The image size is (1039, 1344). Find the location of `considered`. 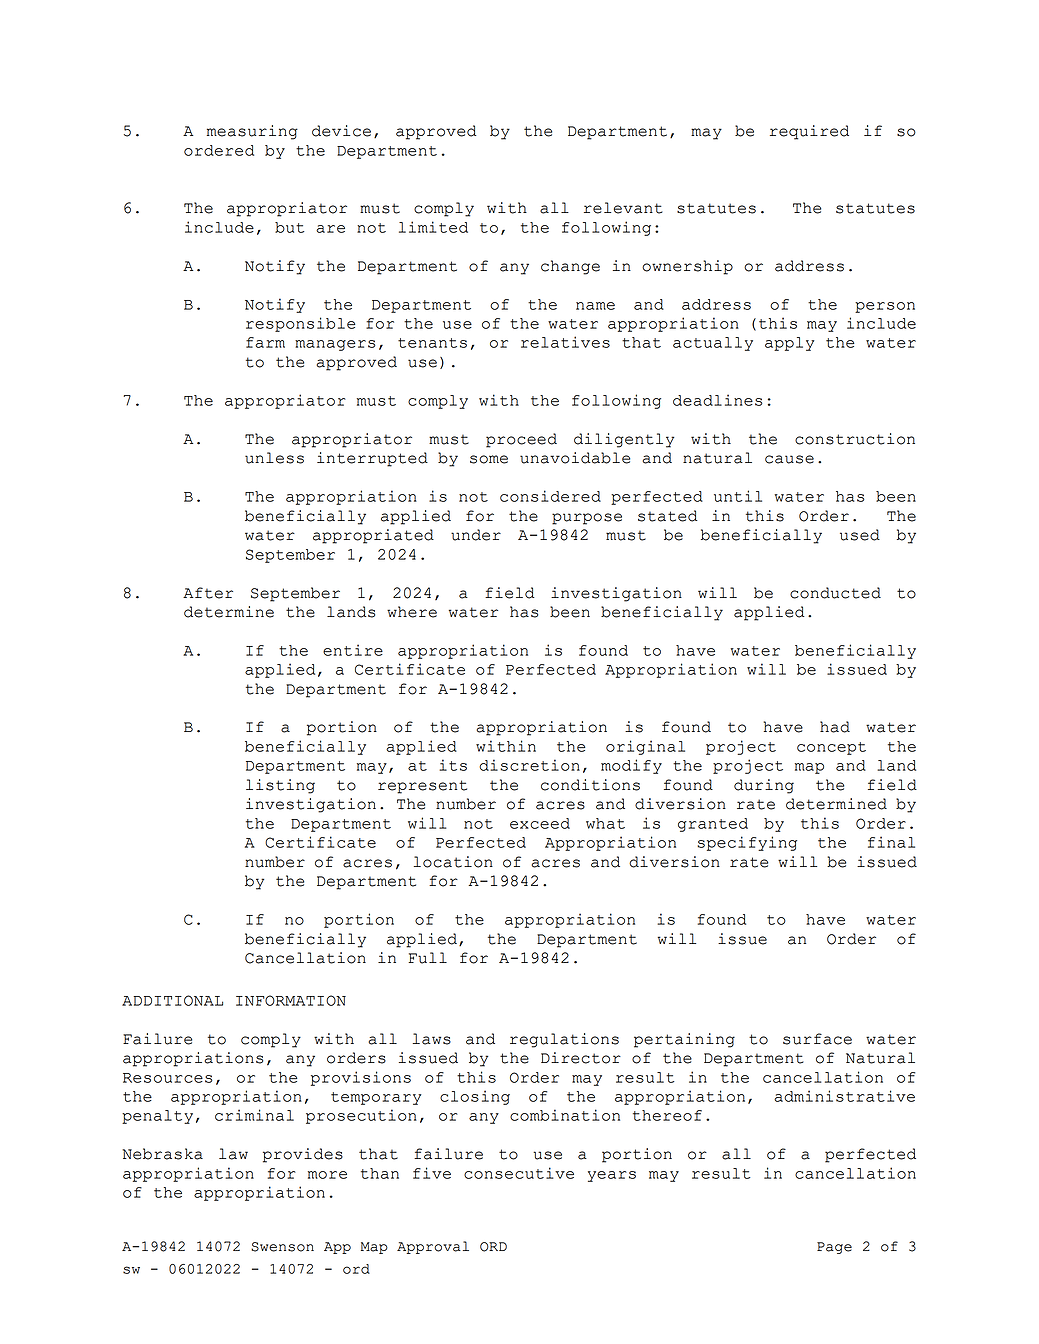

considered is located at coordinates (550, 496).
